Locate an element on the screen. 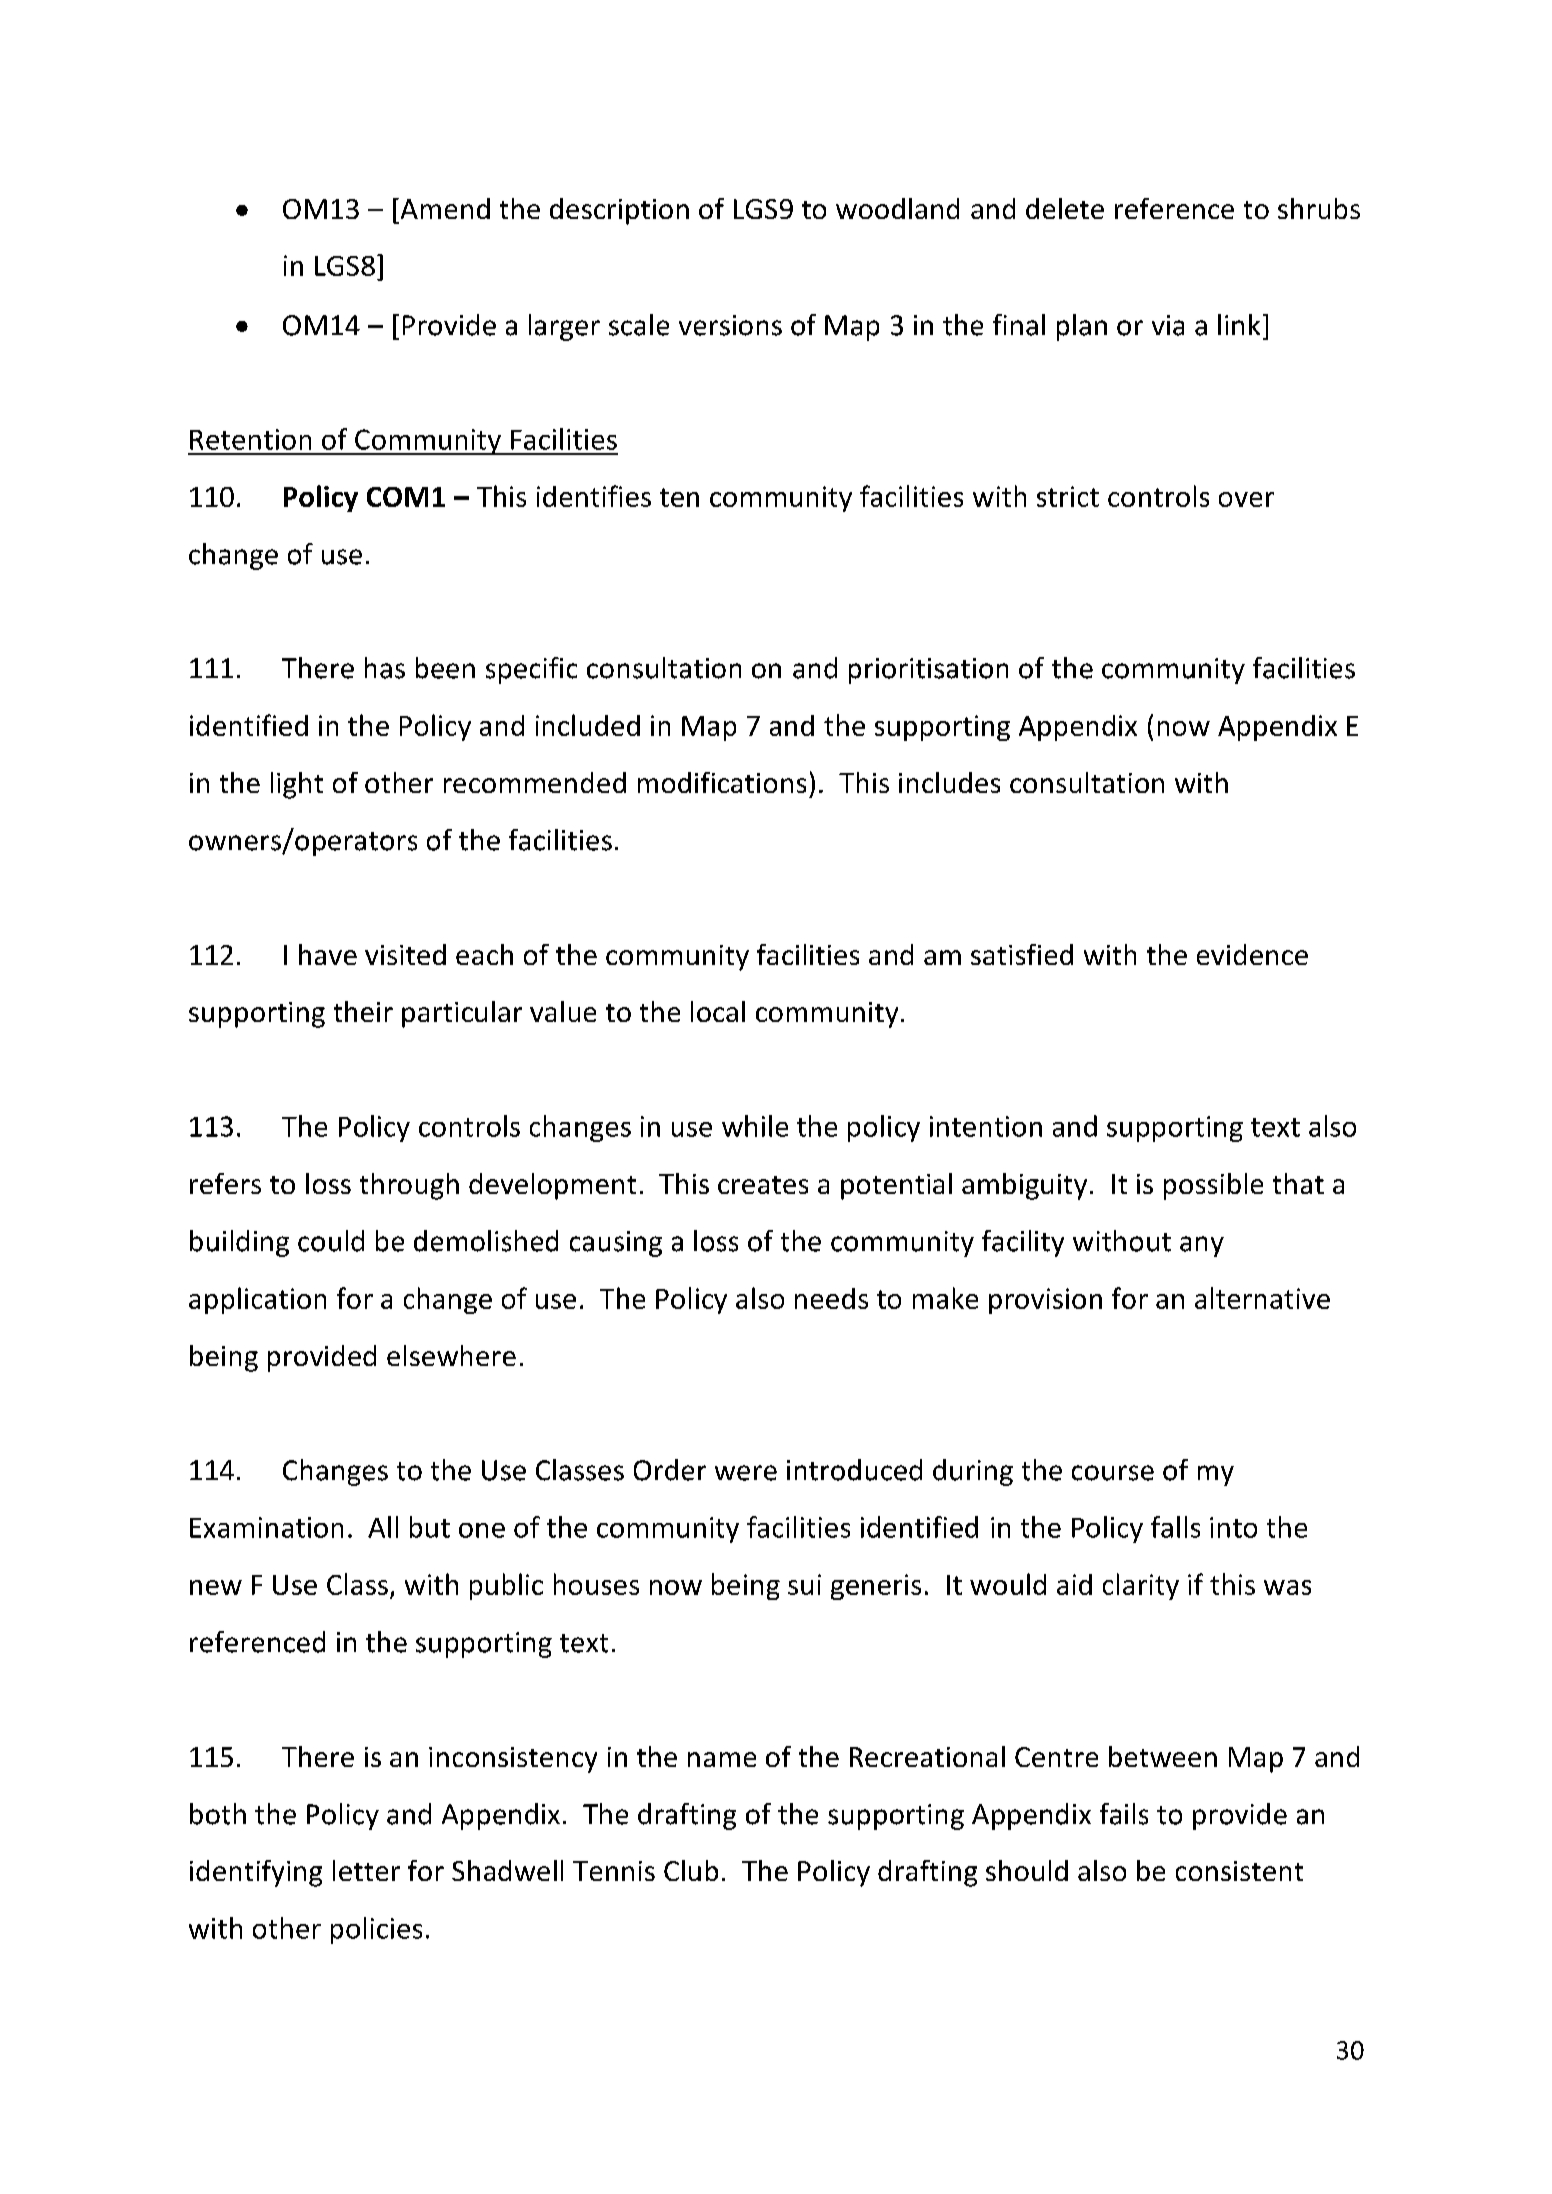 The height and width of the screenshot is (2194, 1552). local is located at coordinates (718, 1011).
